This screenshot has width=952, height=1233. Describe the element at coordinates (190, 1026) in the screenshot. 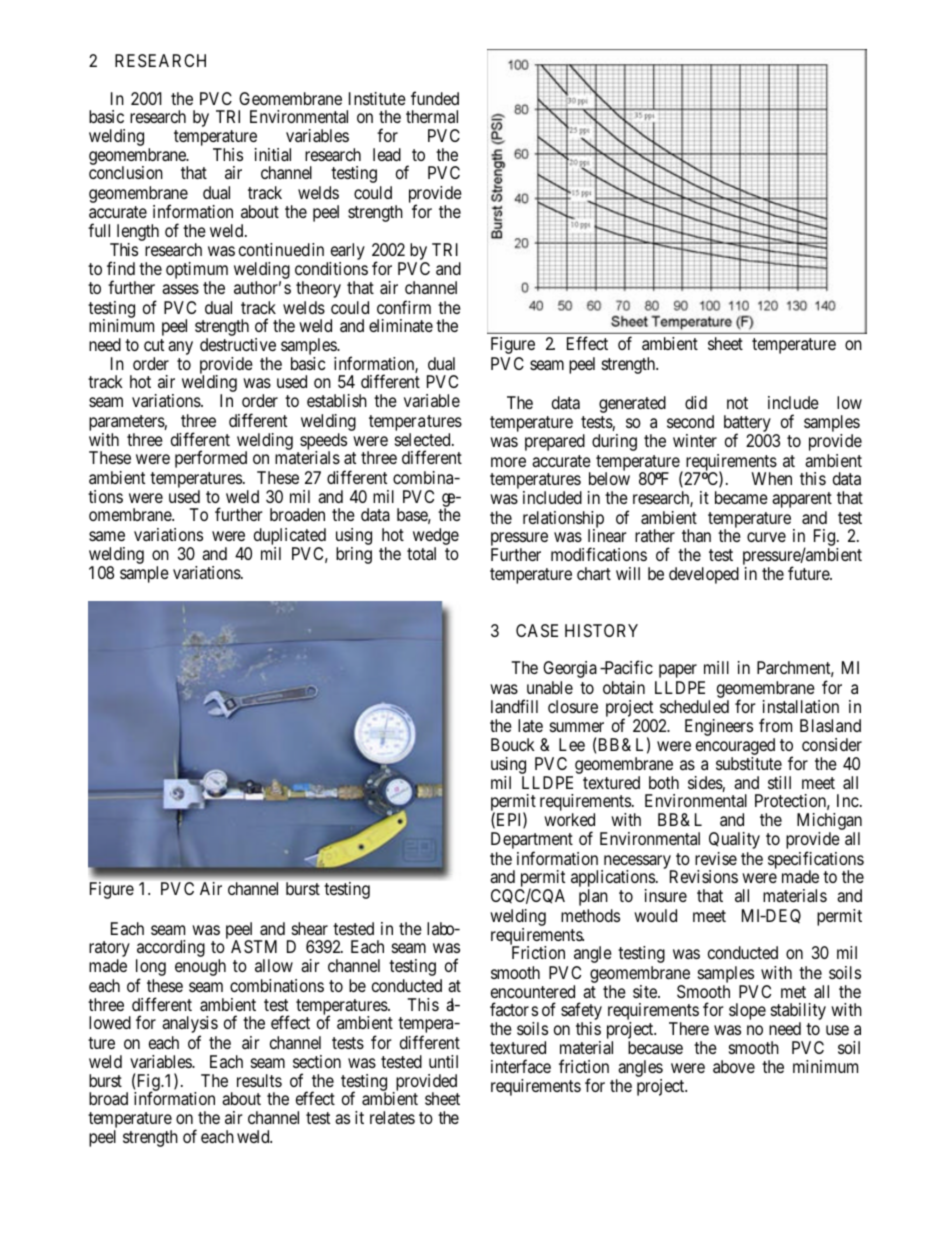

I see `analysis` at that location.
